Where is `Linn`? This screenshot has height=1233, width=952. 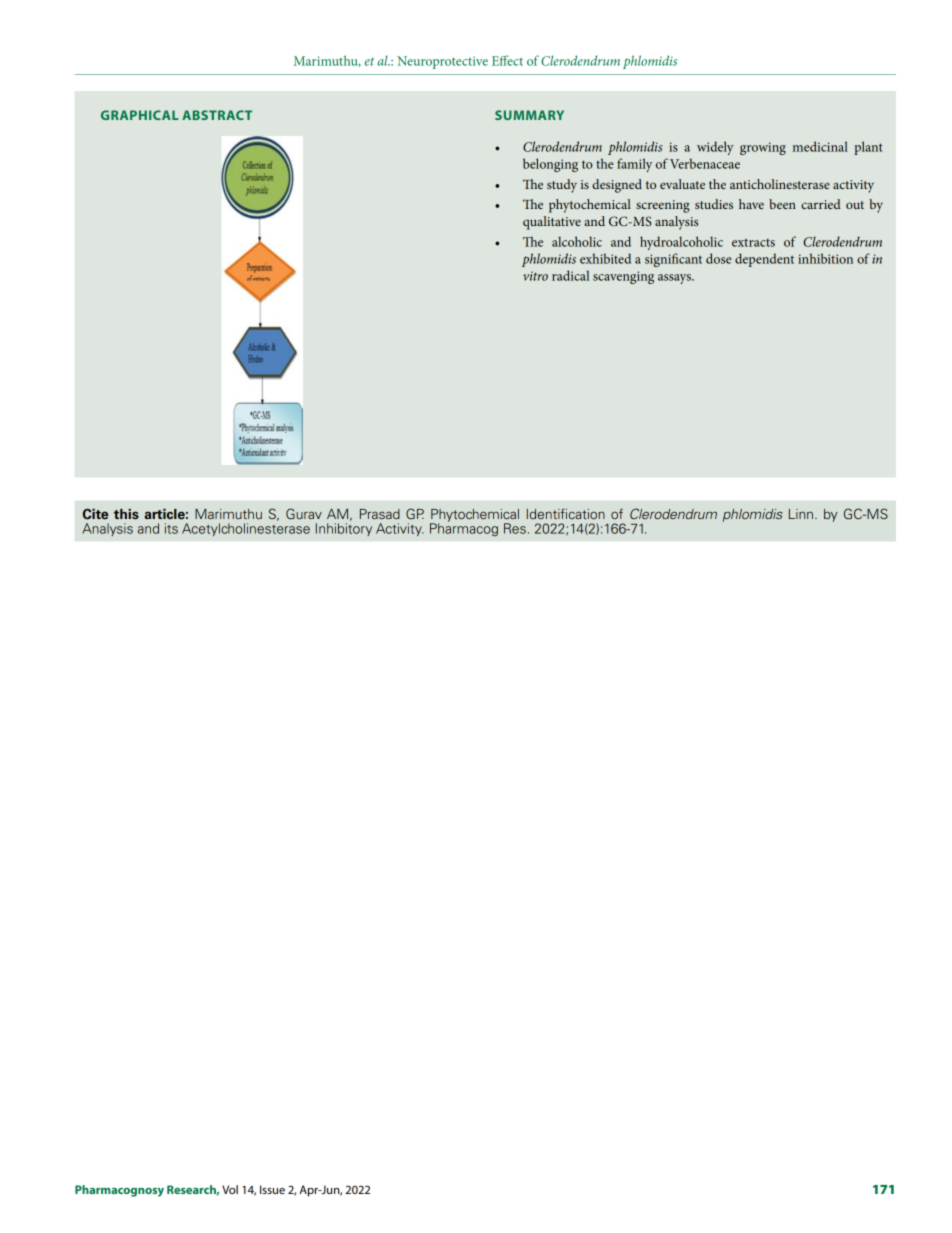 Linn is located at coordinates (801, 514).
